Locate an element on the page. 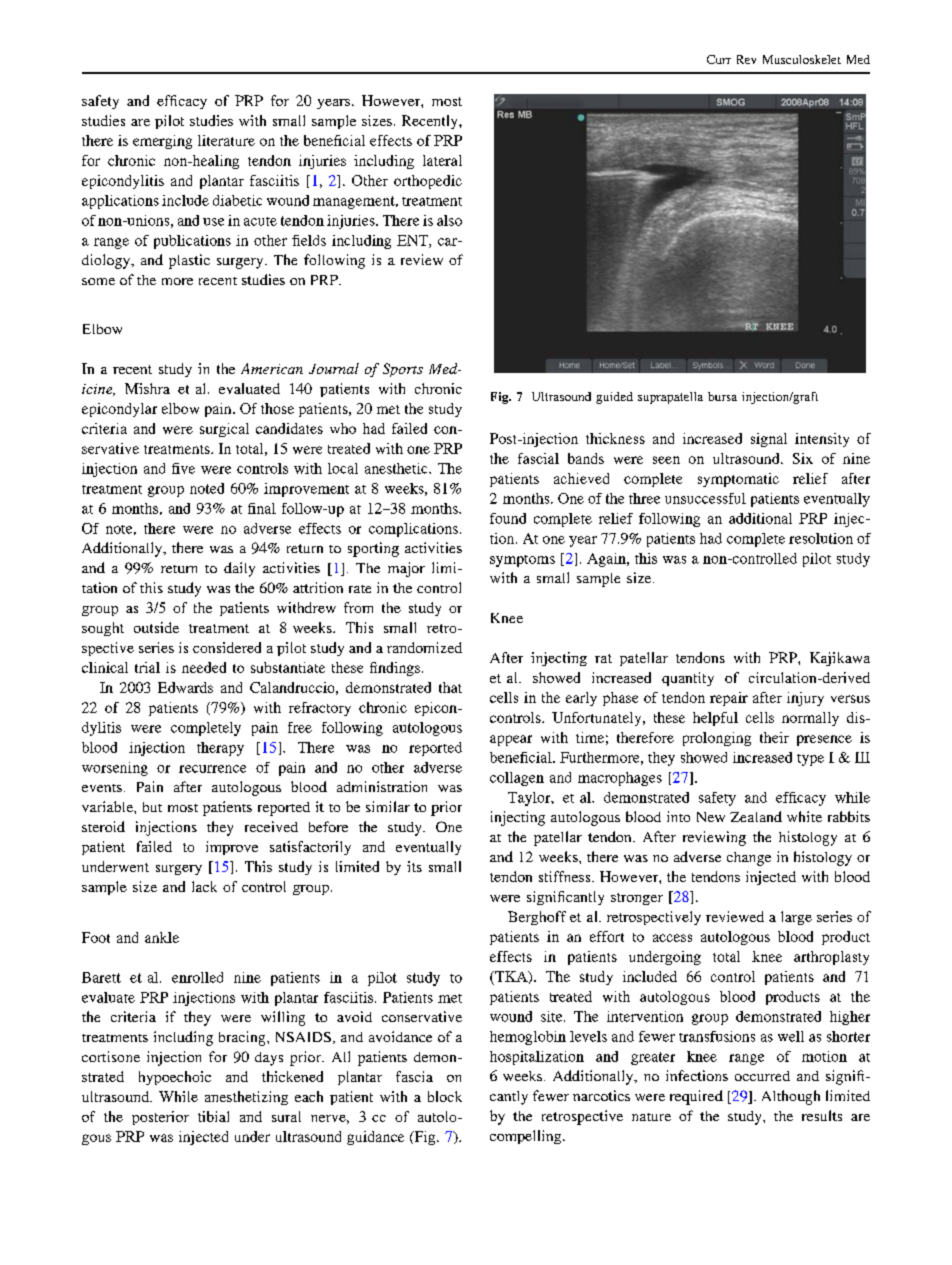 The image size is (952, 1265). randomized is located at coordinates (424, 647).
